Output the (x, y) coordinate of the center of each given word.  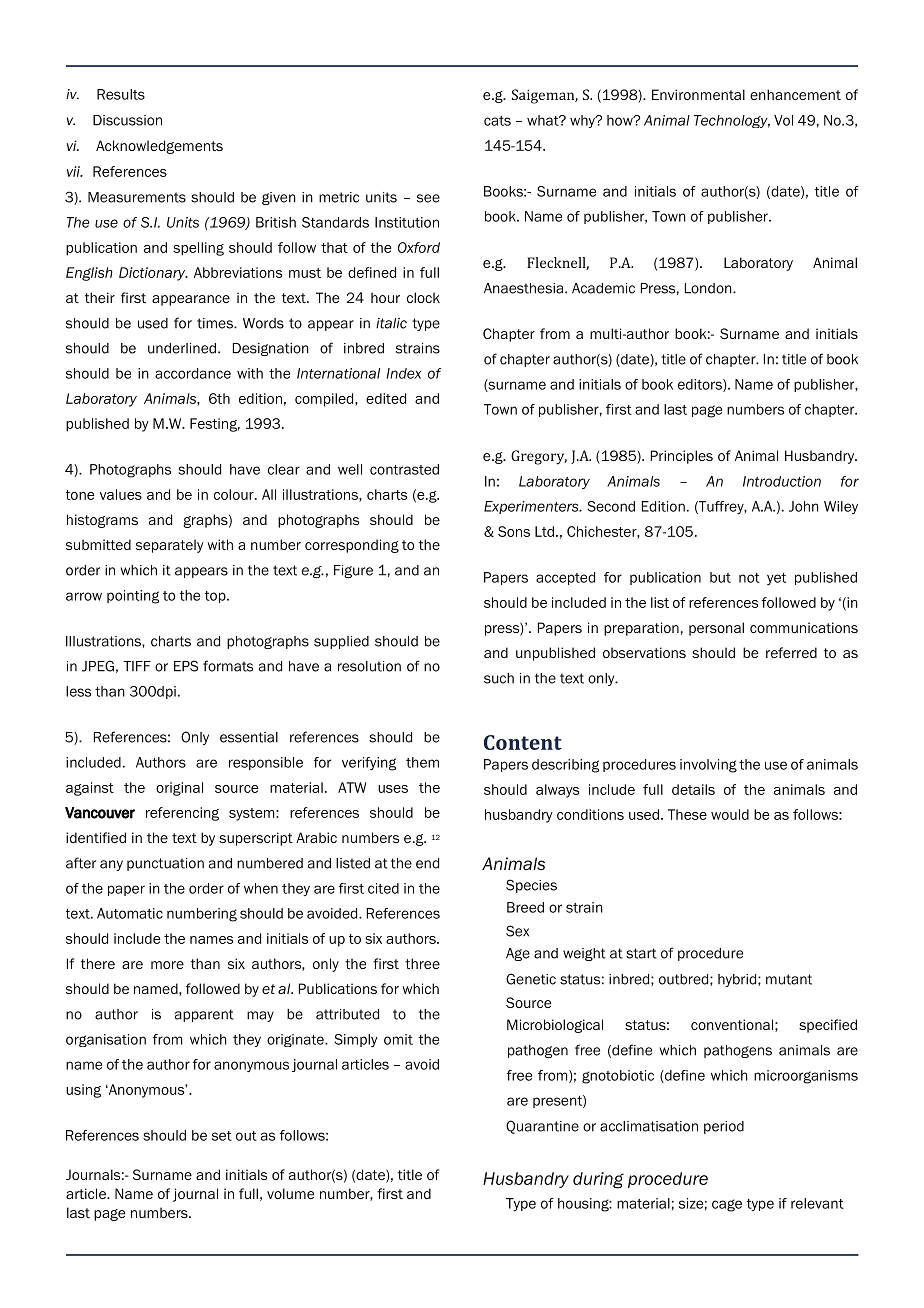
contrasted (404, 469)
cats (497, 121)
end (427, 863)
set (222, 1136)
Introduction (782, 481)
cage (727, 1205)
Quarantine (542, 1127)
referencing (182, 814)
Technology (732, 121)
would (730, 814)
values (121, 494)
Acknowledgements (159, 147)
